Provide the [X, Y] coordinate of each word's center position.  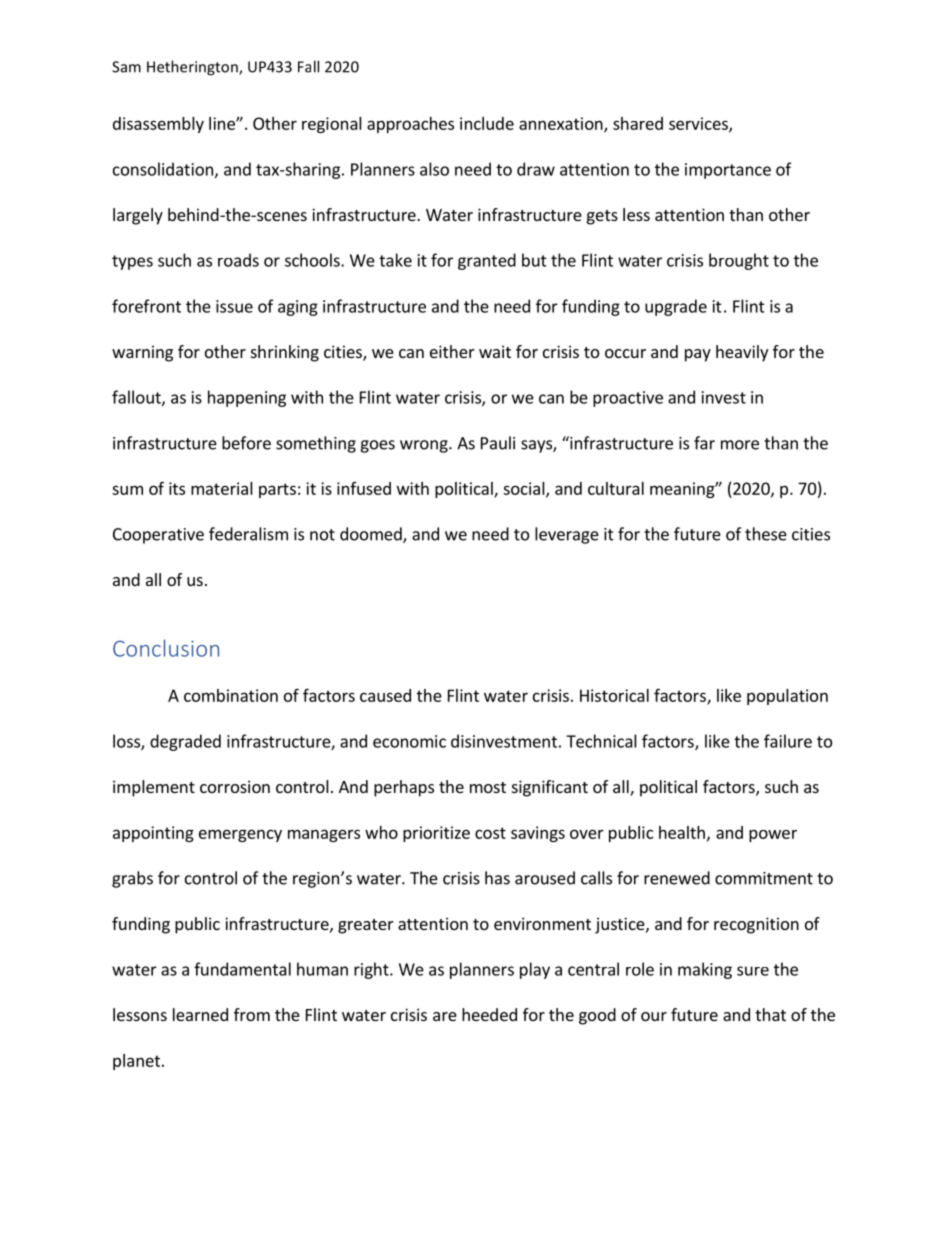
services [699, 124]
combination [231, 695]
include [487, 123]
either [452, 351]
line [223, 123]
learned [200, 1014]
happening [247, 398]
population [787, 697]
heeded [489, 1014]
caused [385, 695]
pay [698, 355]
